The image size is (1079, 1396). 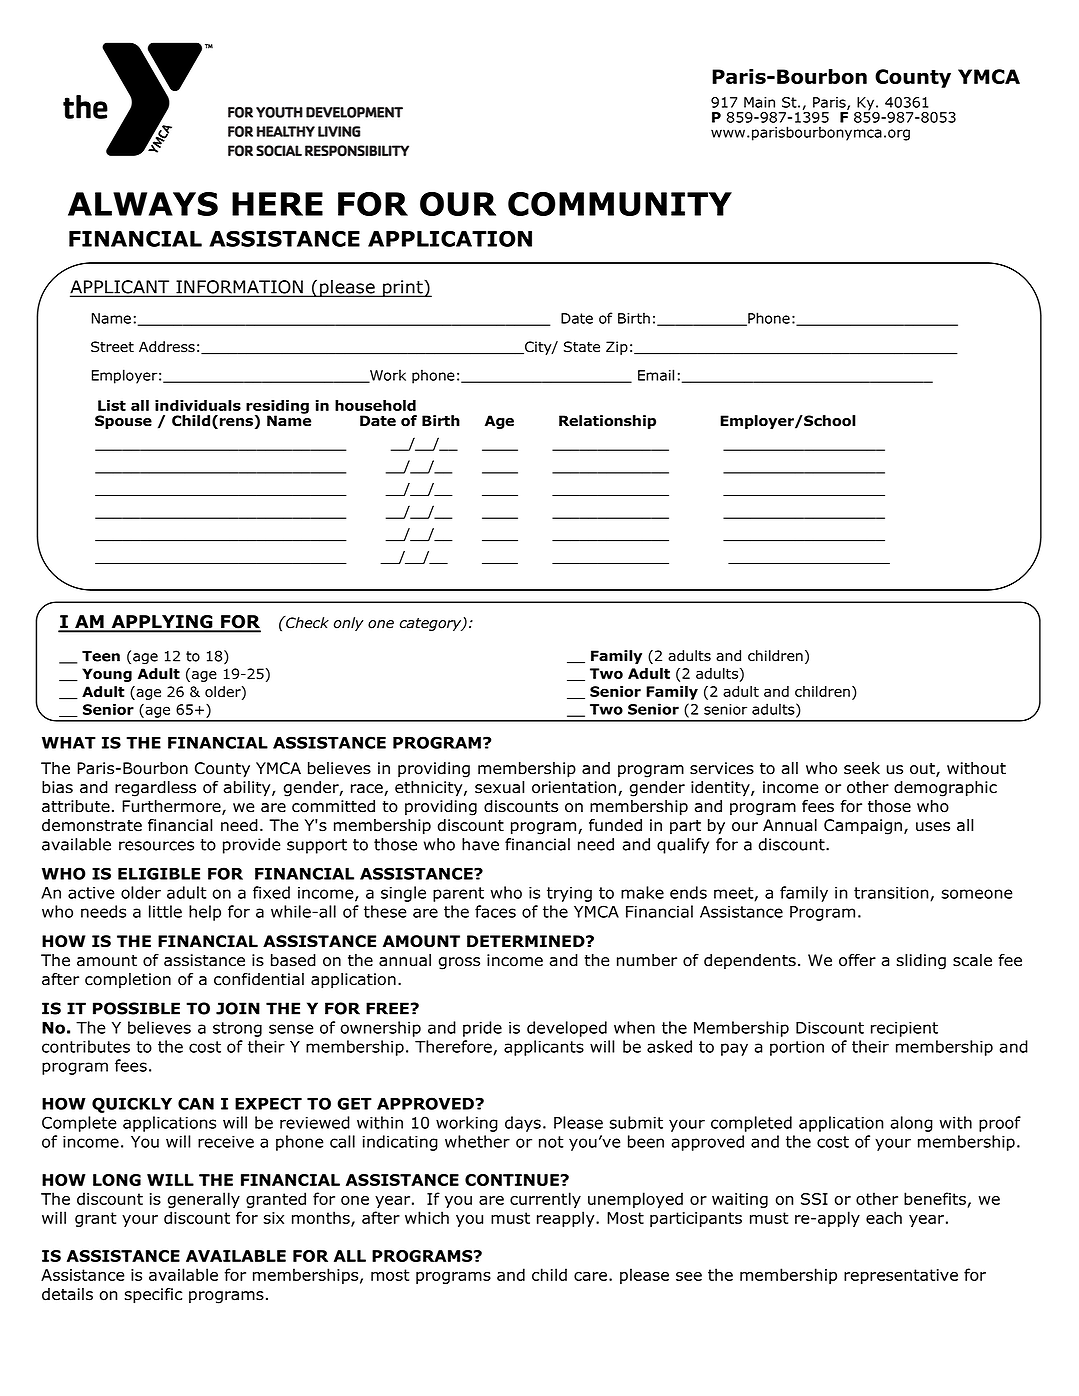 I want to click on seek, so click(x=862, y=768).
